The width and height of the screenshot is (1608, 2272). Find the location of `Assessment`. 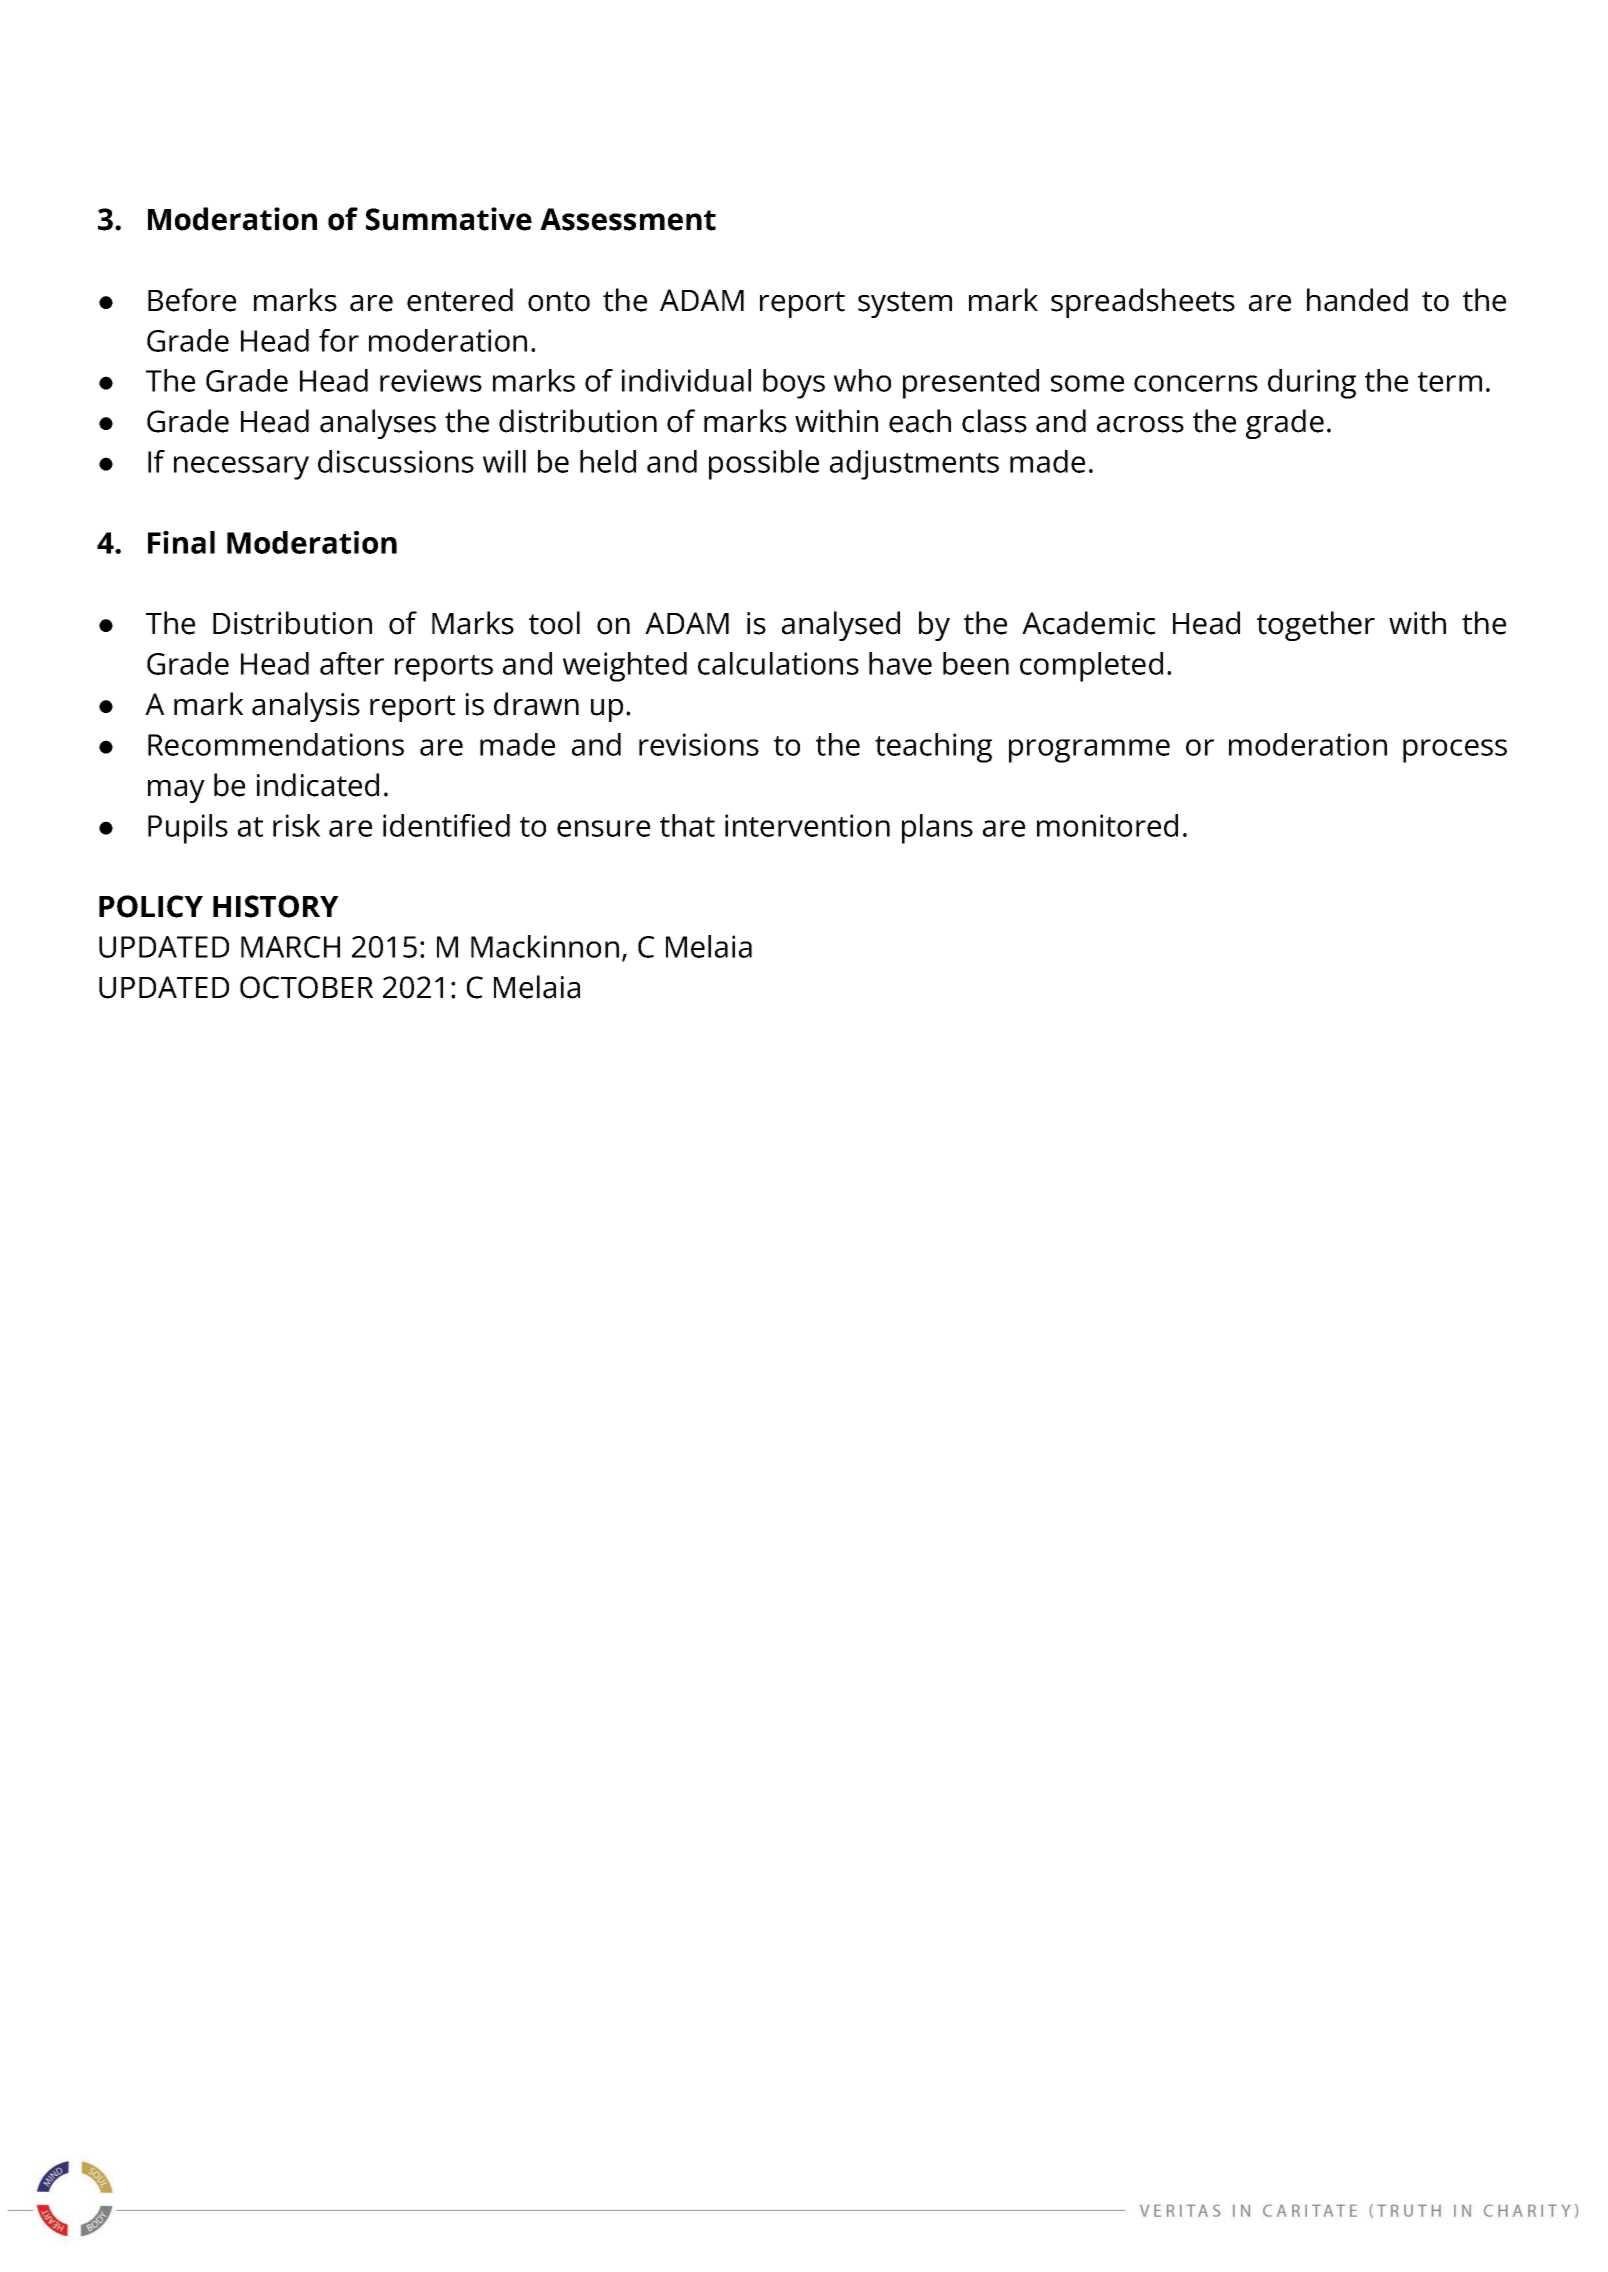

Assessment is located at coordinates (628, 219).
